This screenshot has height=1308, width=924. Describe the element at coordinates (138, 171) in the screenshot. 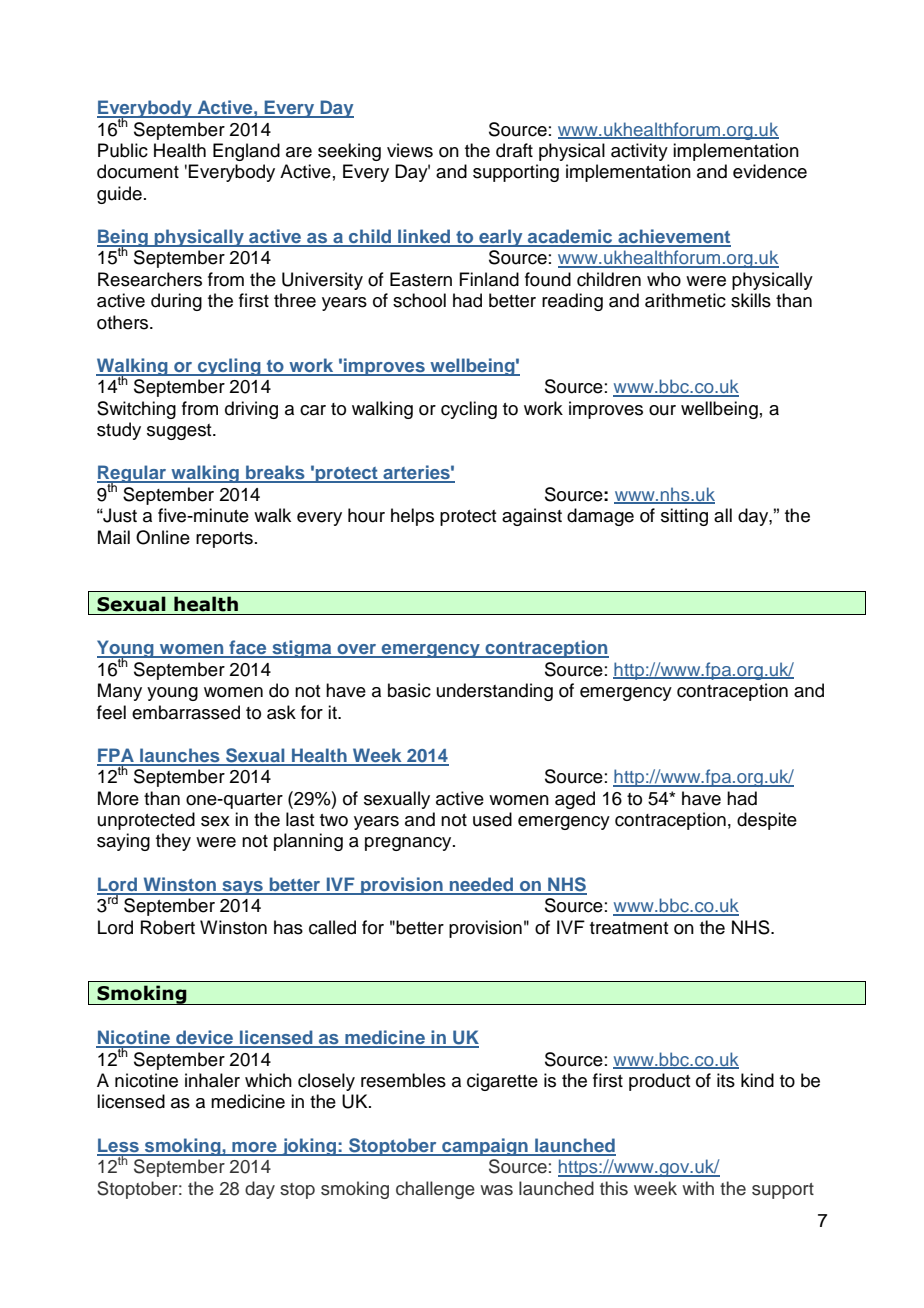

I see `document` at that location.
